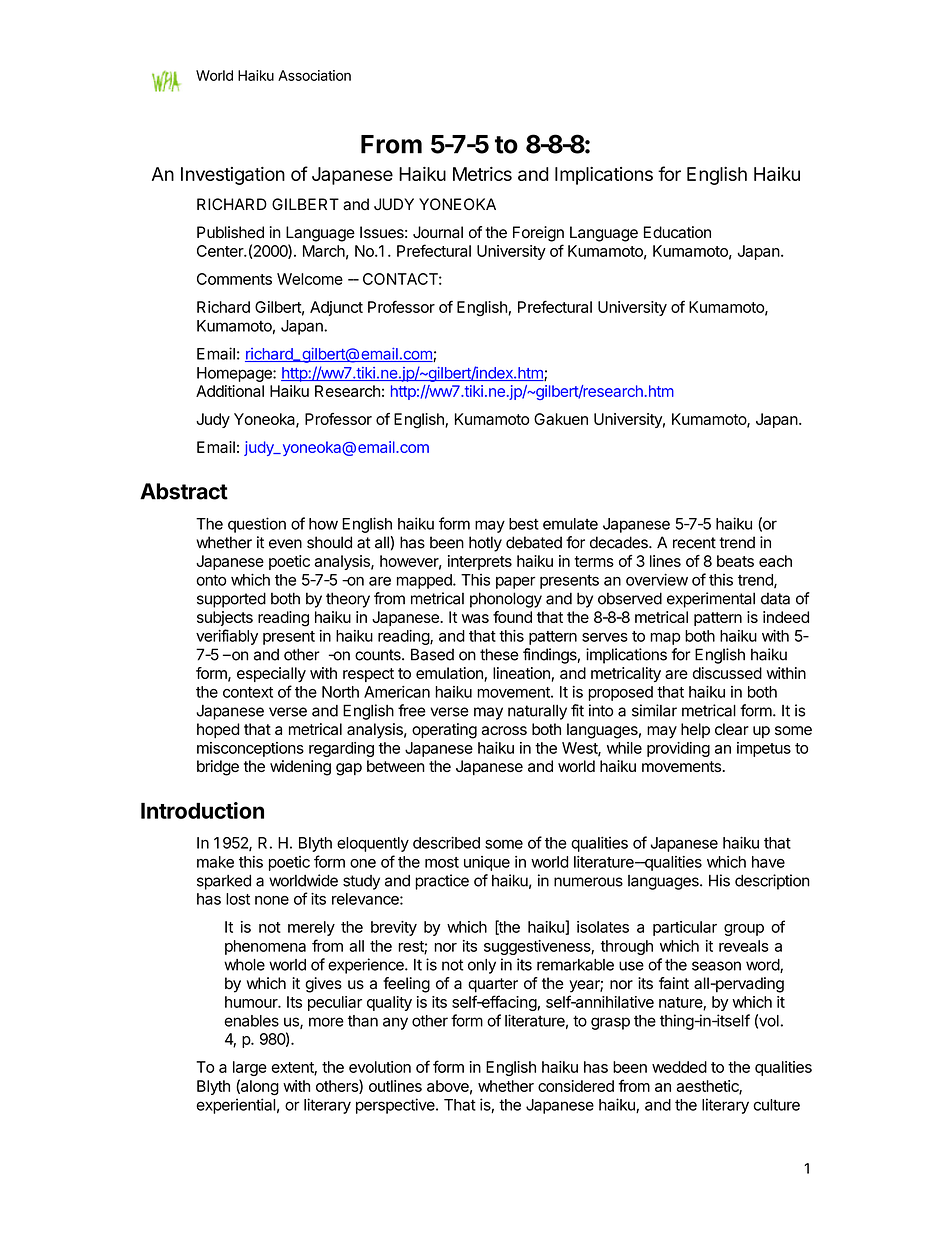 The height and width of the document is (1233, 952). What do you see at coordinates (711, 600) in the document?
I see `experimental` at bounding box center [711, 600].
